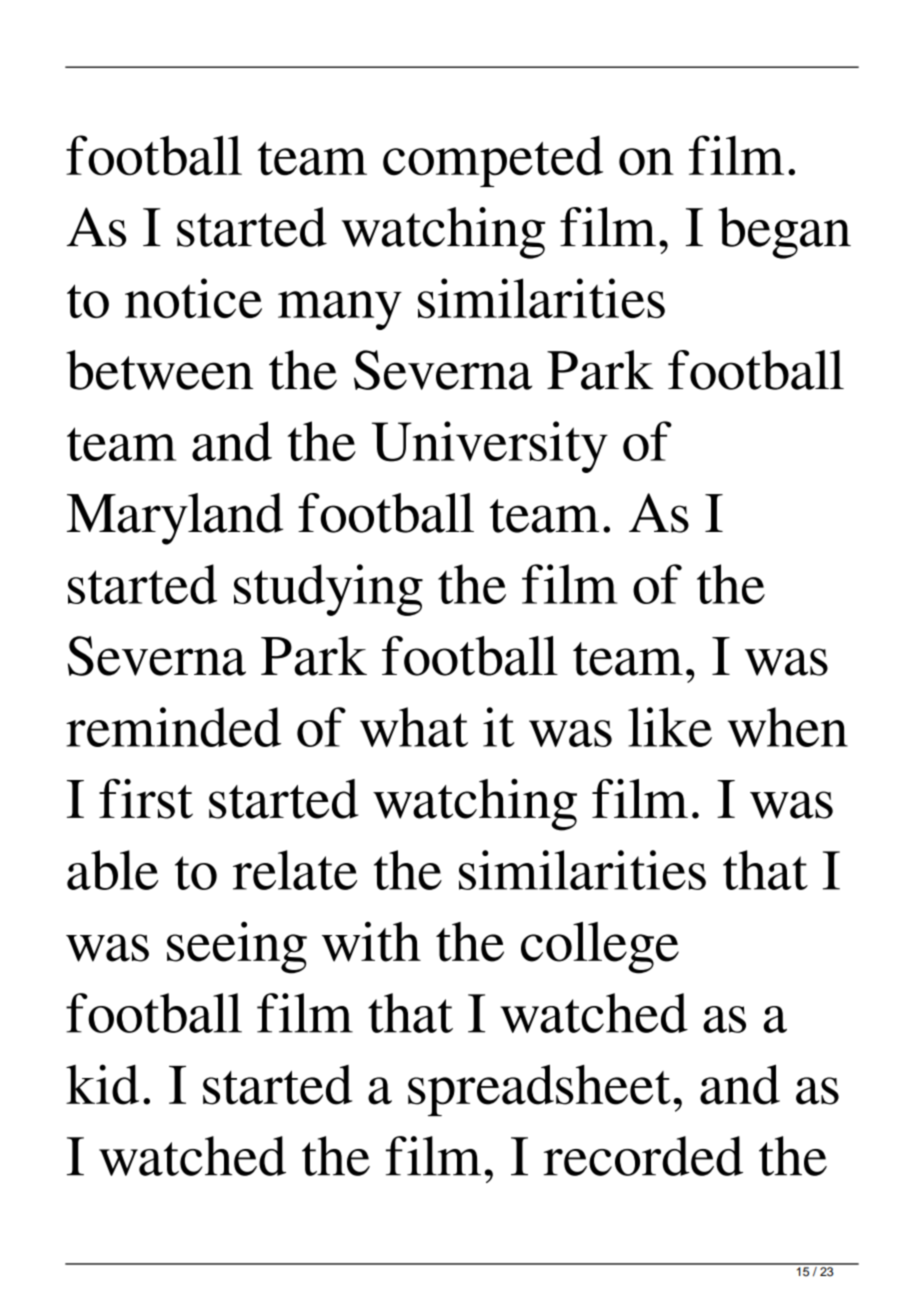 This document has height=1308, width=924. What do you see at coordinates (788, 727) in the document?
I see `when` at bounding box center [788, 727].
